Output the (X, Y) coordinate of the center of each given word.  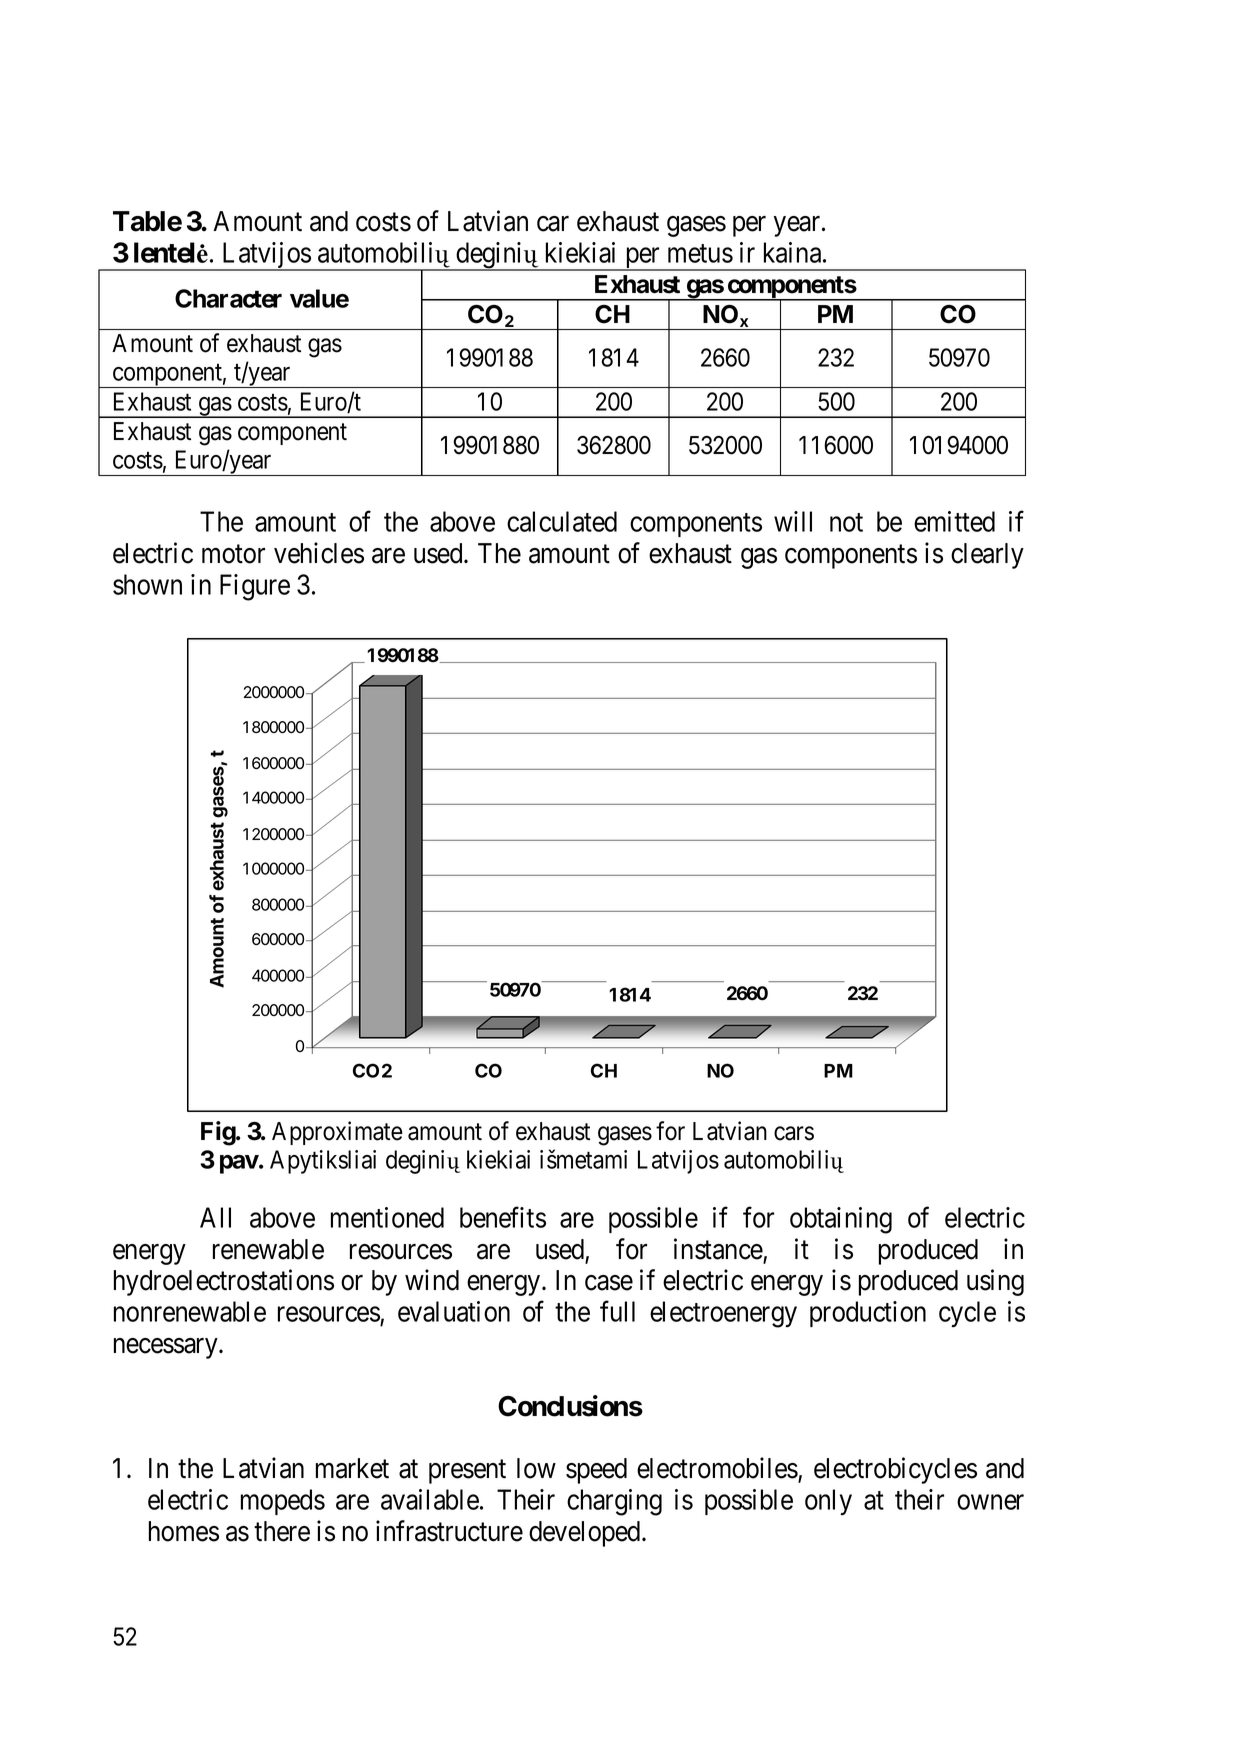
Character (228, 298)
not (846, 523)
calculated (562, 521)
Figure (255, 587)
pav (239, 1164)
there (282, 1531)
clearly (987, 556)
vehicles (319, 553)
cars (794, 1133)
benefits (503, 1217)
